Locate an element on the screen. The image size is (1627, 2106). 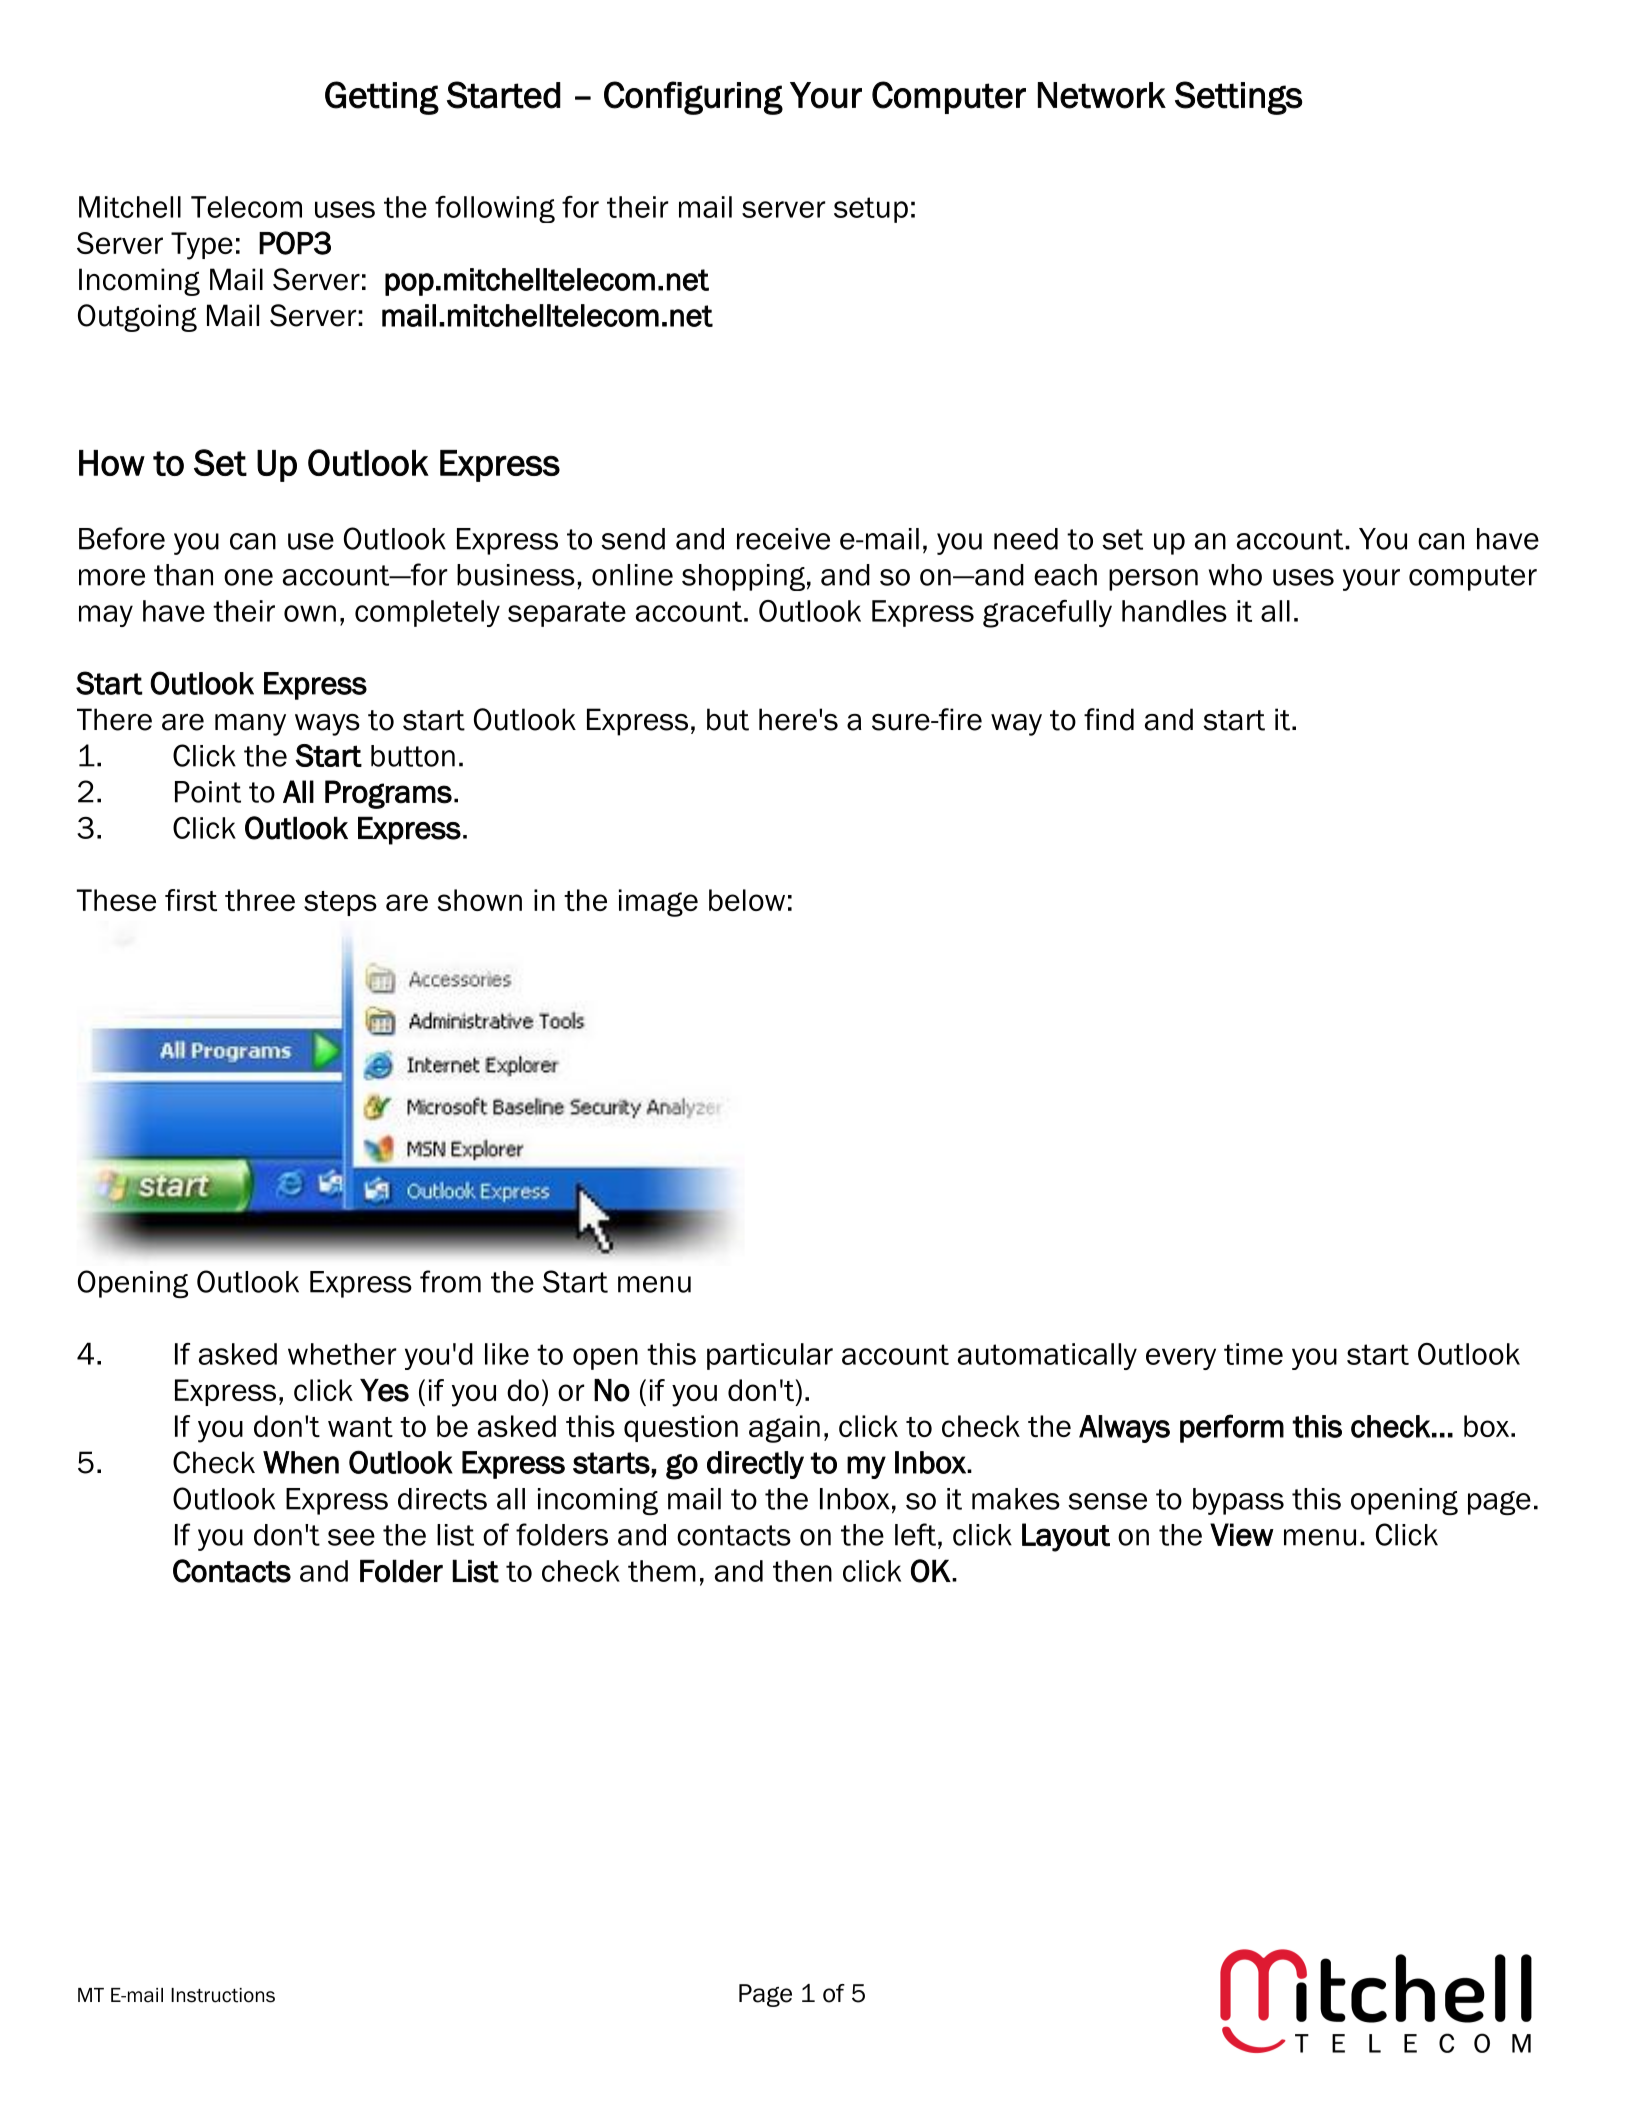
Layout is located at coordinates (1066, 1537).
